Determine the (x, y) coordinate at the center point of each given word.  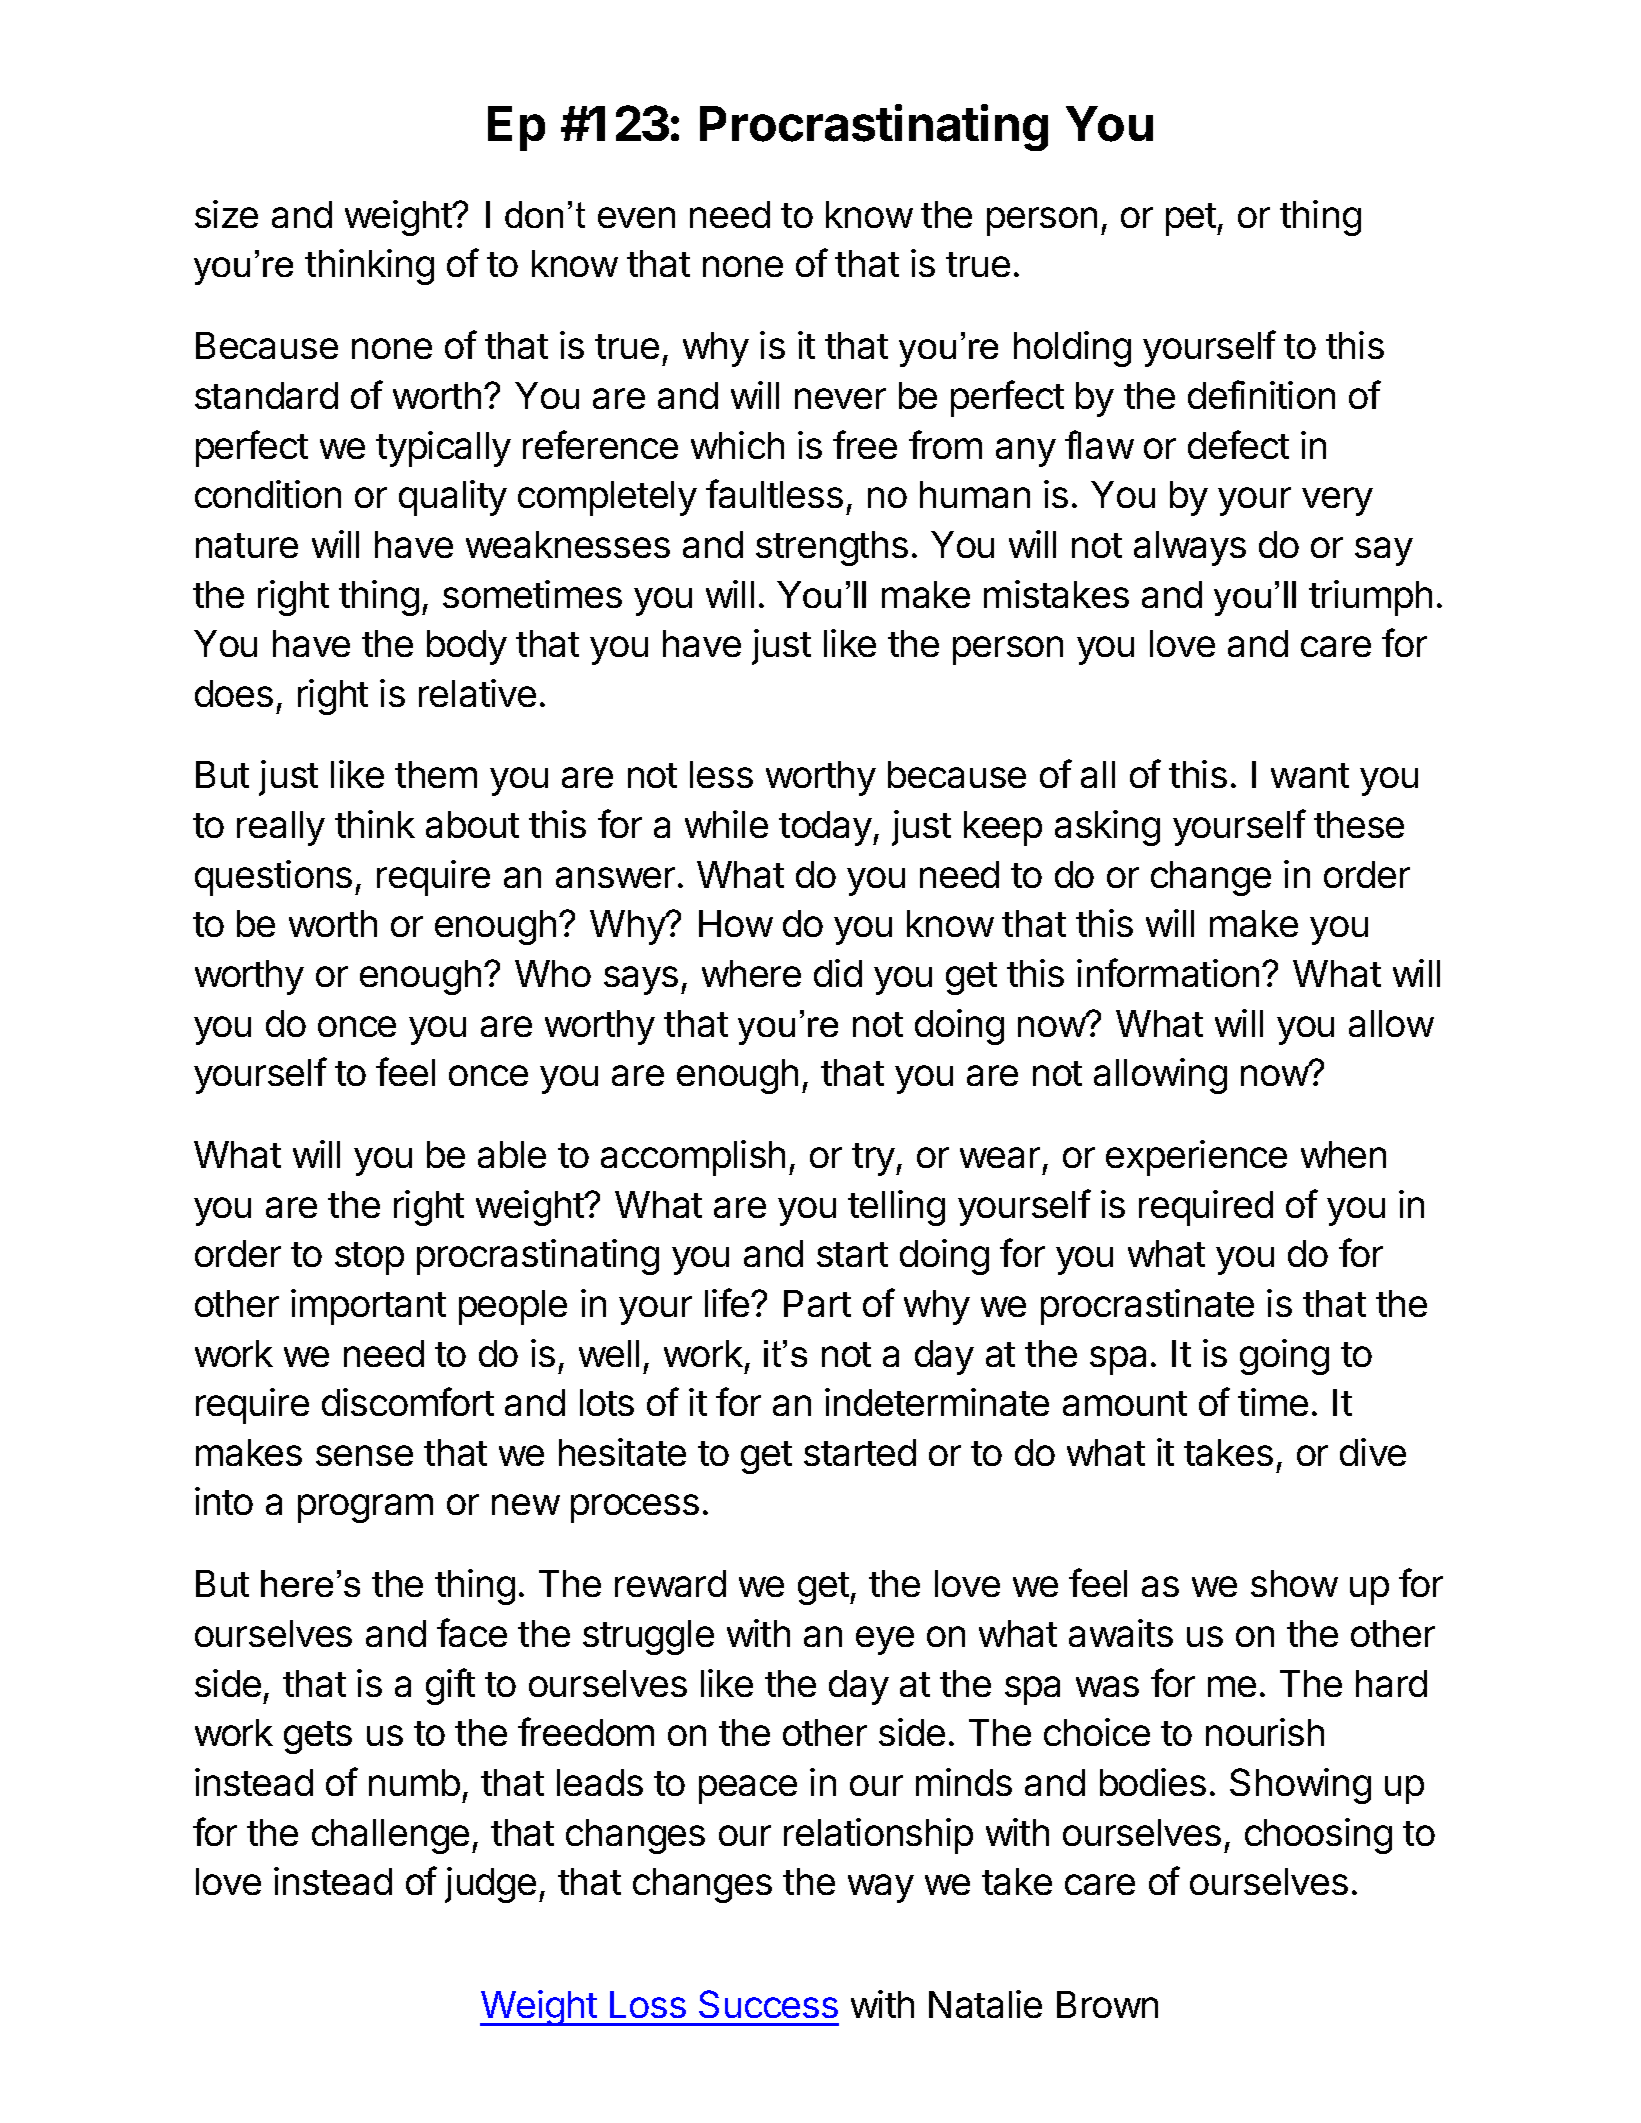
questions (273, 878)
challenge (390, 1836)
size (226, 214)
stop (369, 1258)
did (838, 973)
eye (885, 1640)
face (472, 1632)
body (467, 647)
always (1190, 548)
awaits (1121, 1633)
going (1284, 1357)
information (1168, 972)
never (840, 398)
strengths (832, 548)
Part (817, 1303)
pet (1192, 219)
